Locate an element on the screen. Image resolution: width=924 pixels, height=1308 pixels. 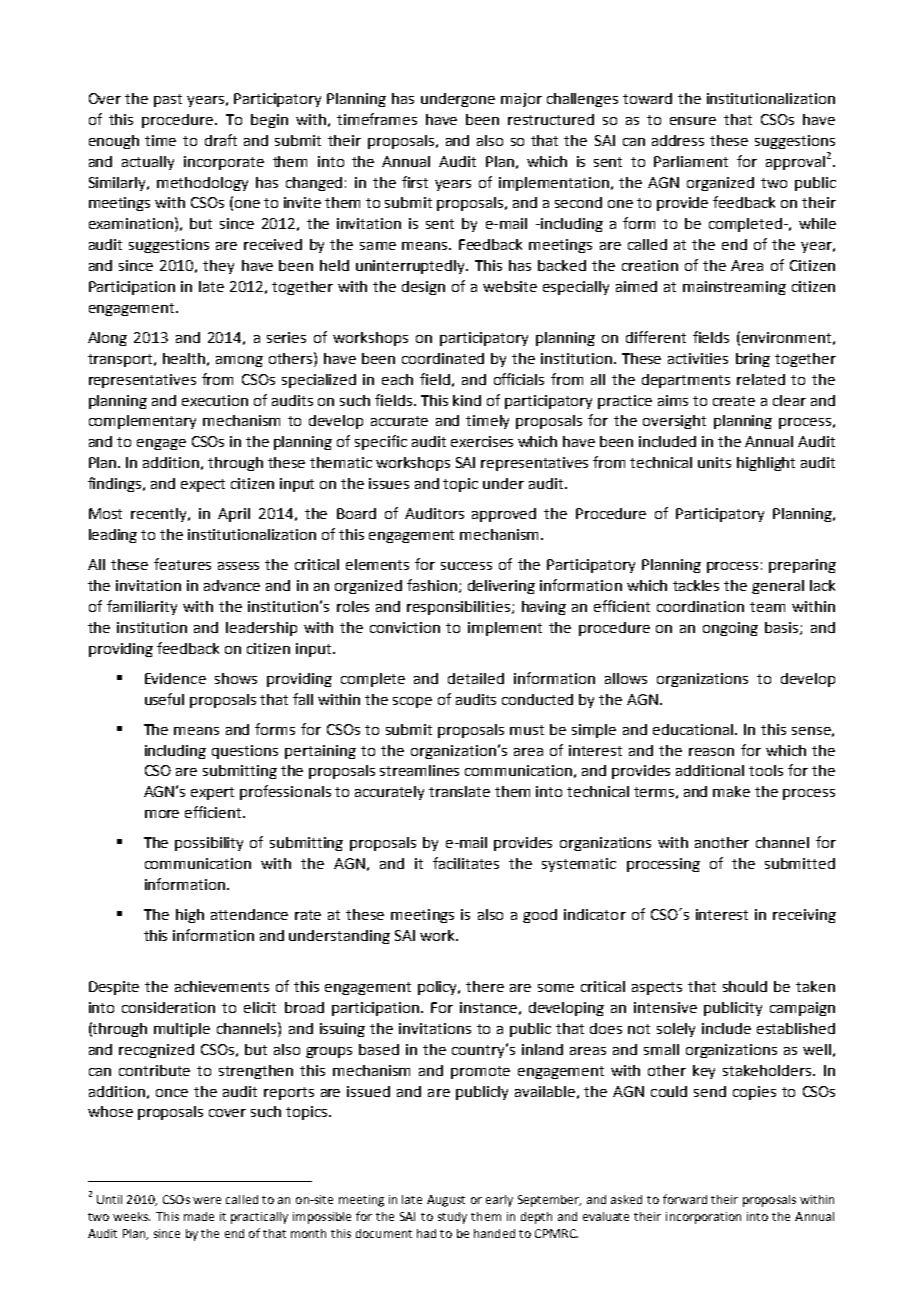
execution is located at coordinates (215, 400).
